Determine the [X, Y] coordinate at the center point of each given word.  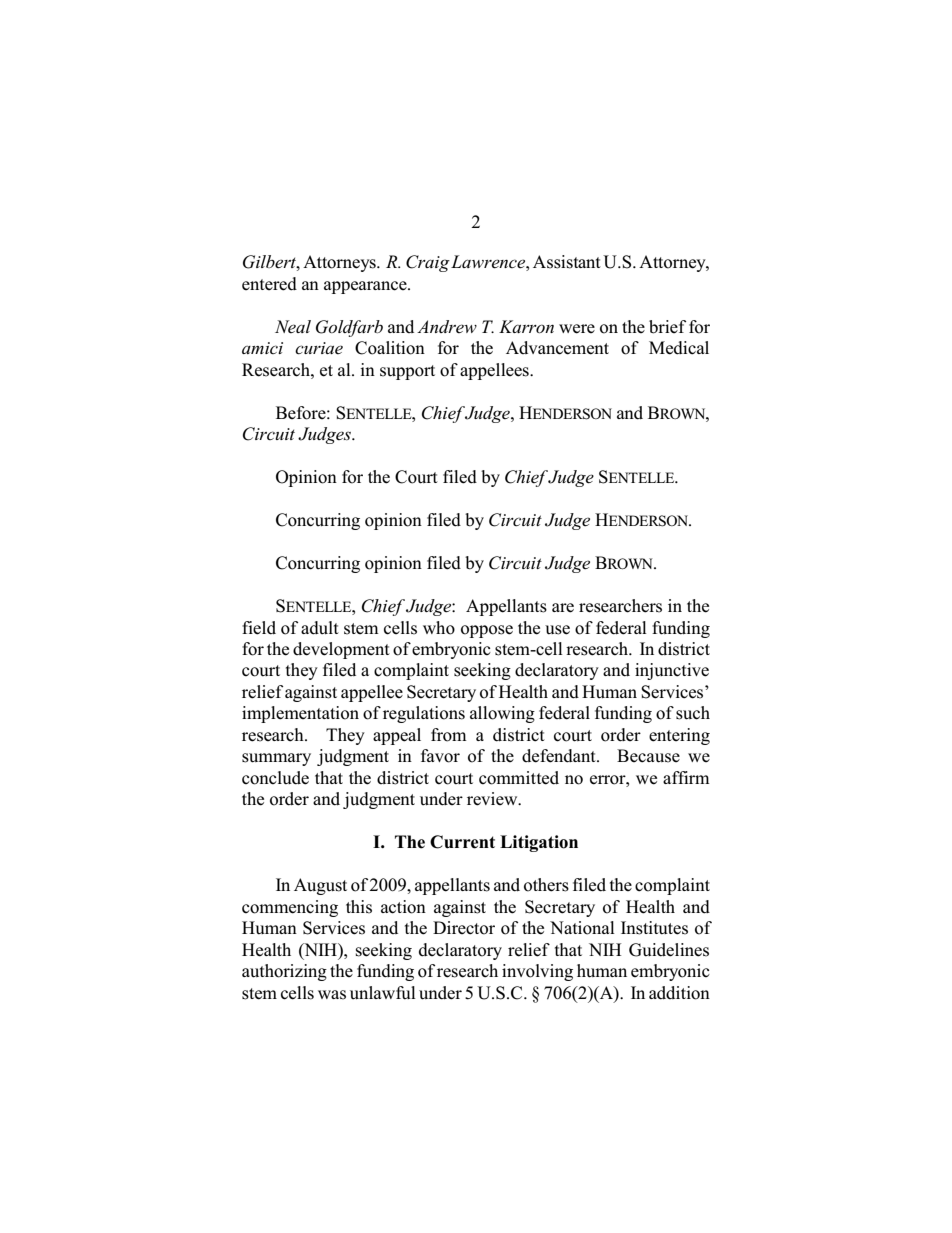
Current [462, 842]
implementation [300, 714]
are [563, 608]
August [320, 886]
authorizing [284, 972]
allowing [502, 714]
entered [269, 284]
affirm [686, 777]
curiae [319, 348]
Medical [679, 348]
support [407, 372]
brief [667, 327]
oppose [487, 631]
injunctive [672, 671]
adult [320, 628]
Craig [428, 263]
